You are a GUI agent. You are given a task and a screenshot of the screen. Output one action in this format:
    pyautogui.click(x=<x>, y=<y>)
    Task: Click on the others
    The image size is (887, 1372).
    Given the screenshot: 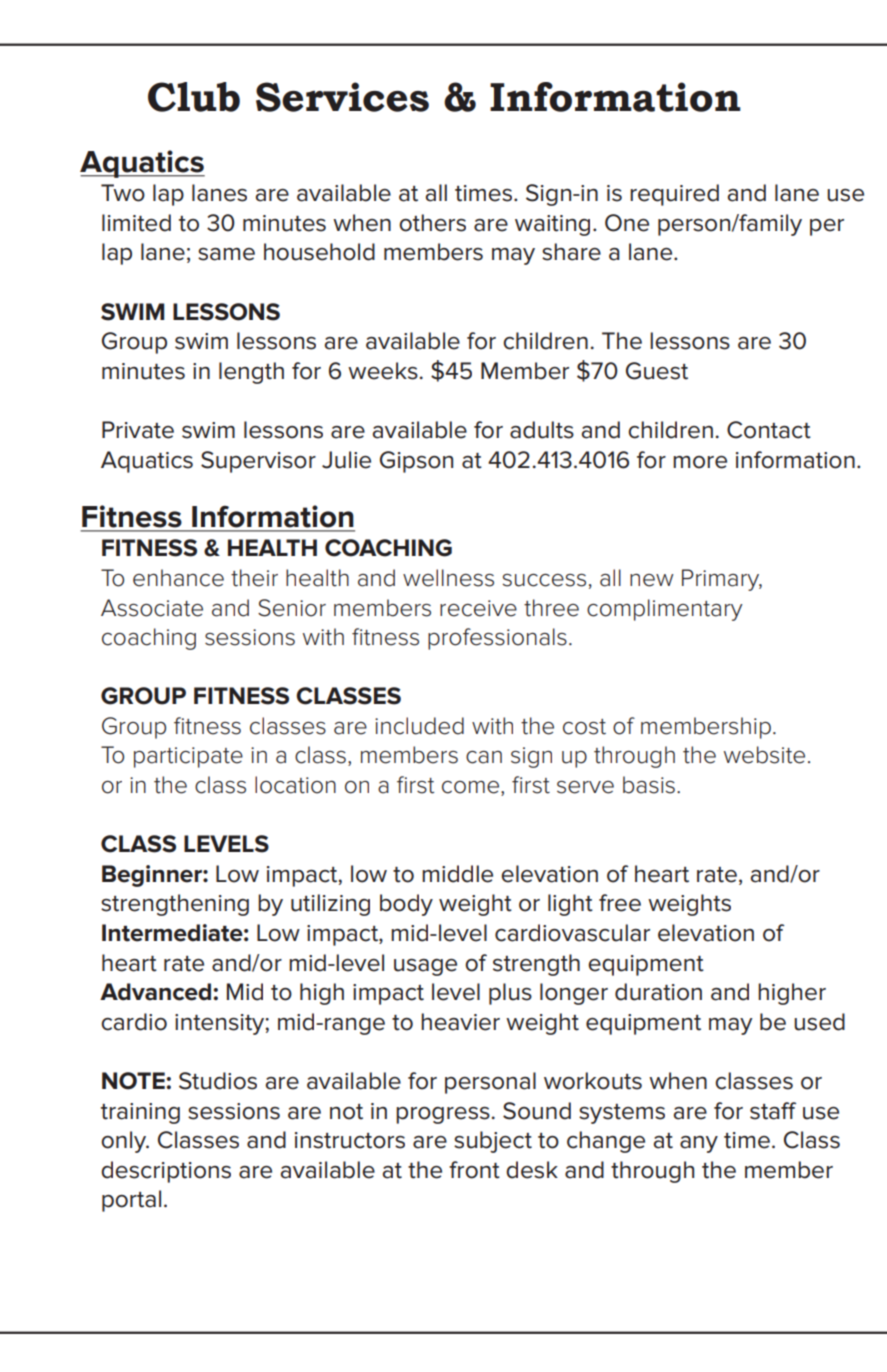 What is the action you would take?
    pyautogui.click(x=432, y=223)
